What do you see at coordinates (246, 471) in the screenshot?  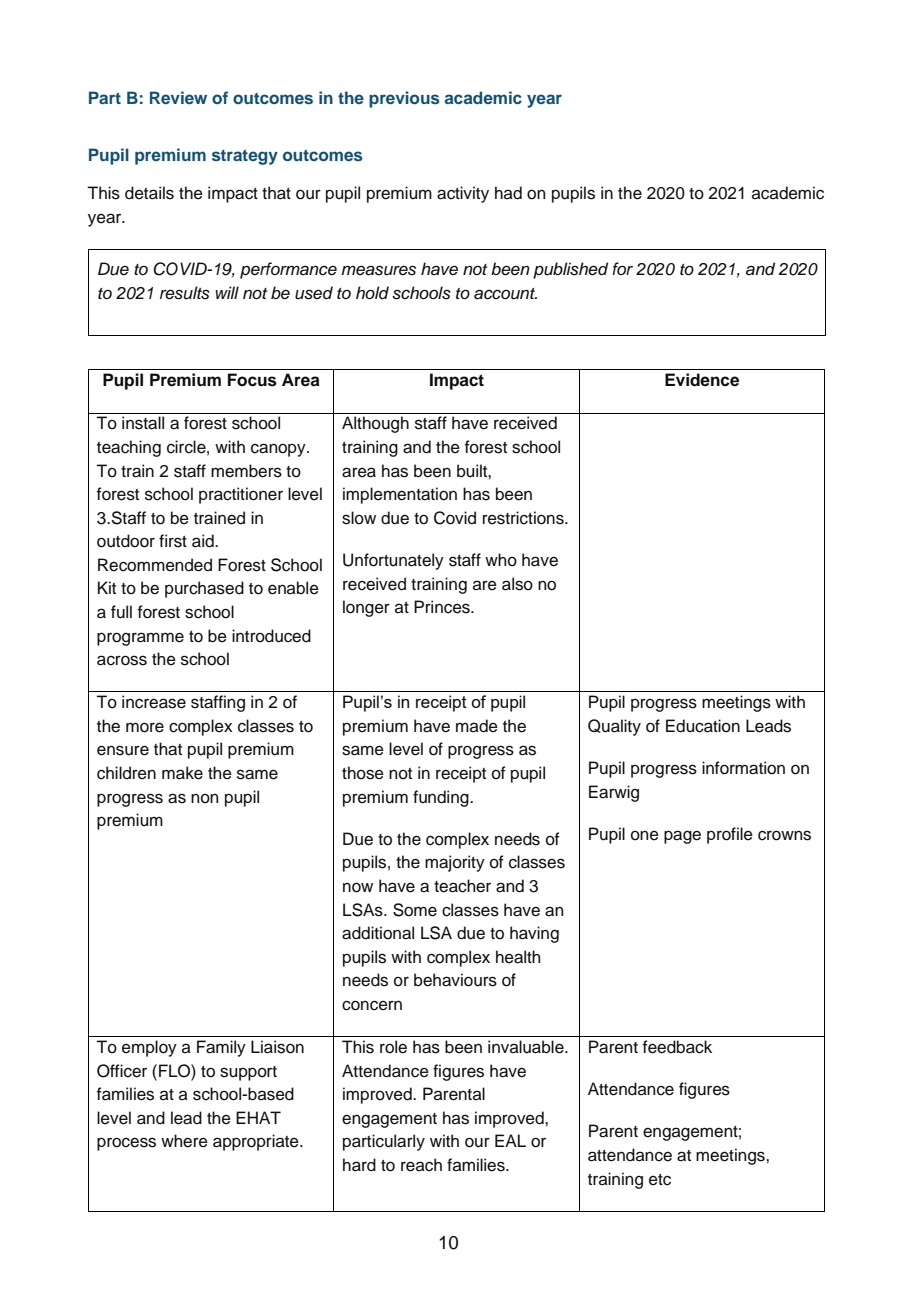 I see `members` at bounding box center [246, 471].
